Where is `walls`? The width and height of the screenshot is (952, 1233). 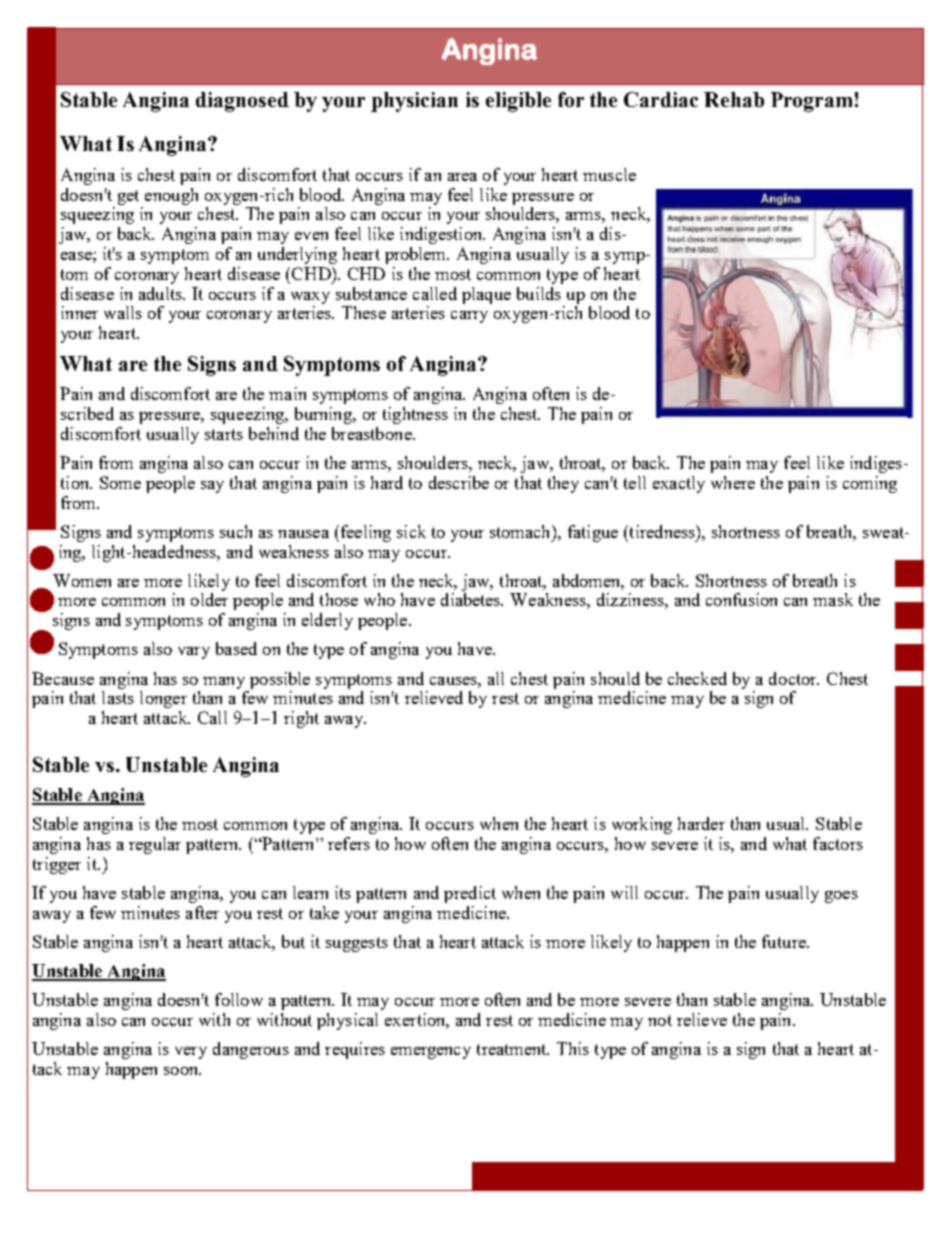
walls is located at coordinates (123, 312).
